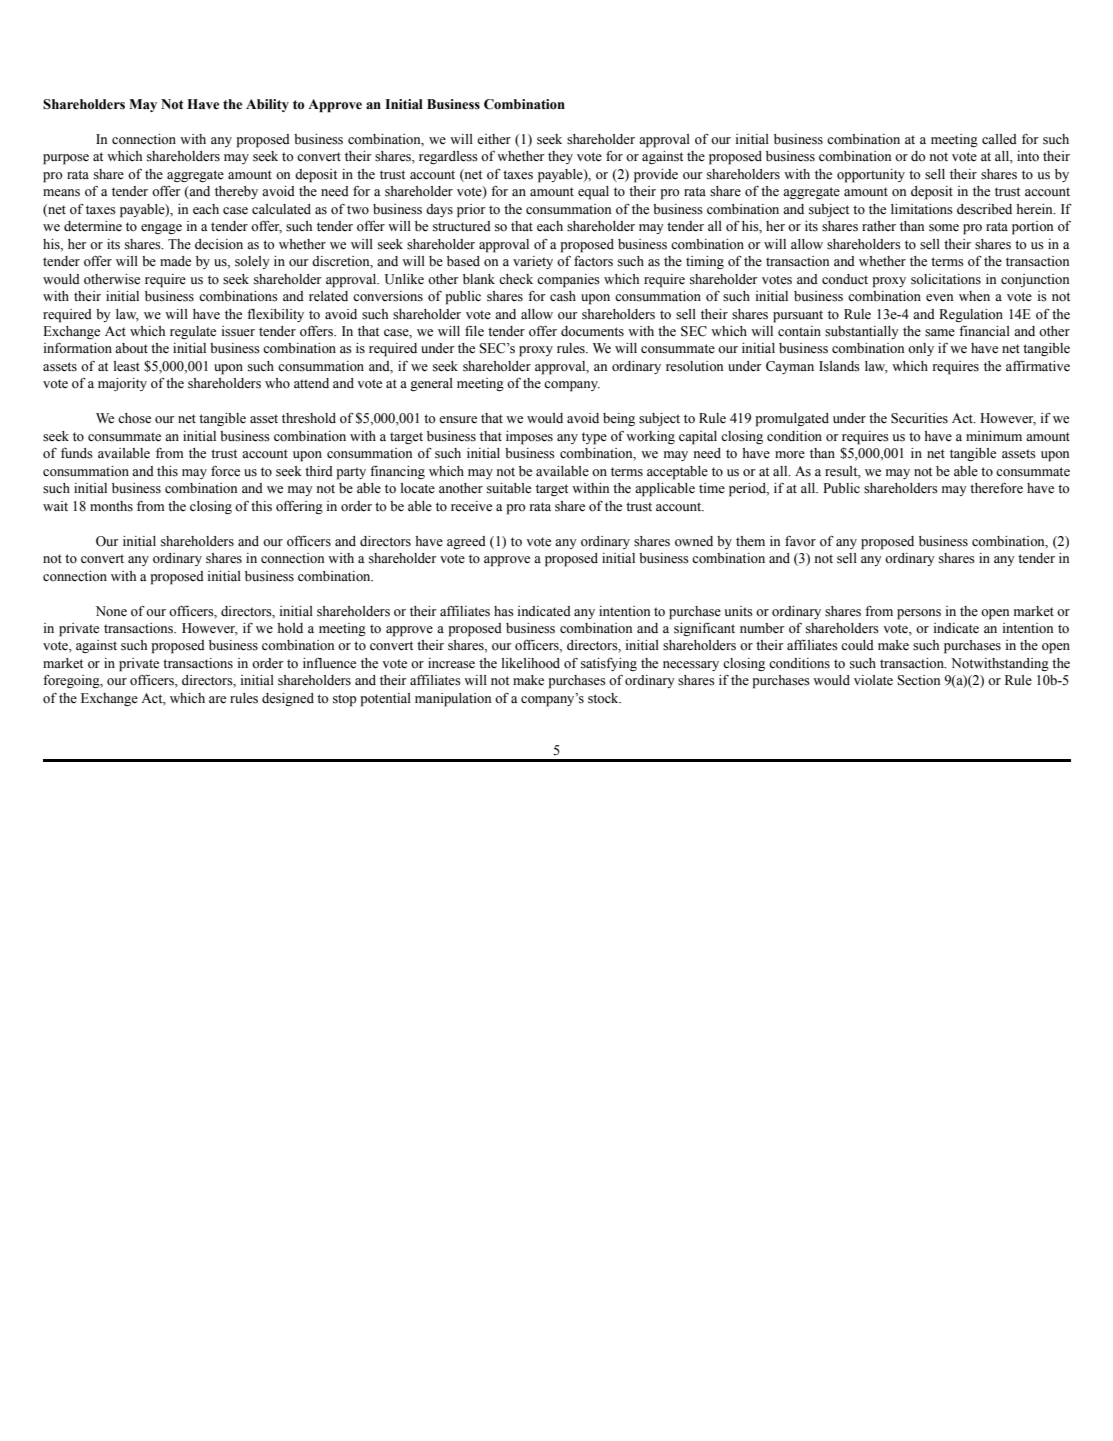  Describe the element at coordinates (531, 663) in the screenshot. I see `likelihood` at that location.
